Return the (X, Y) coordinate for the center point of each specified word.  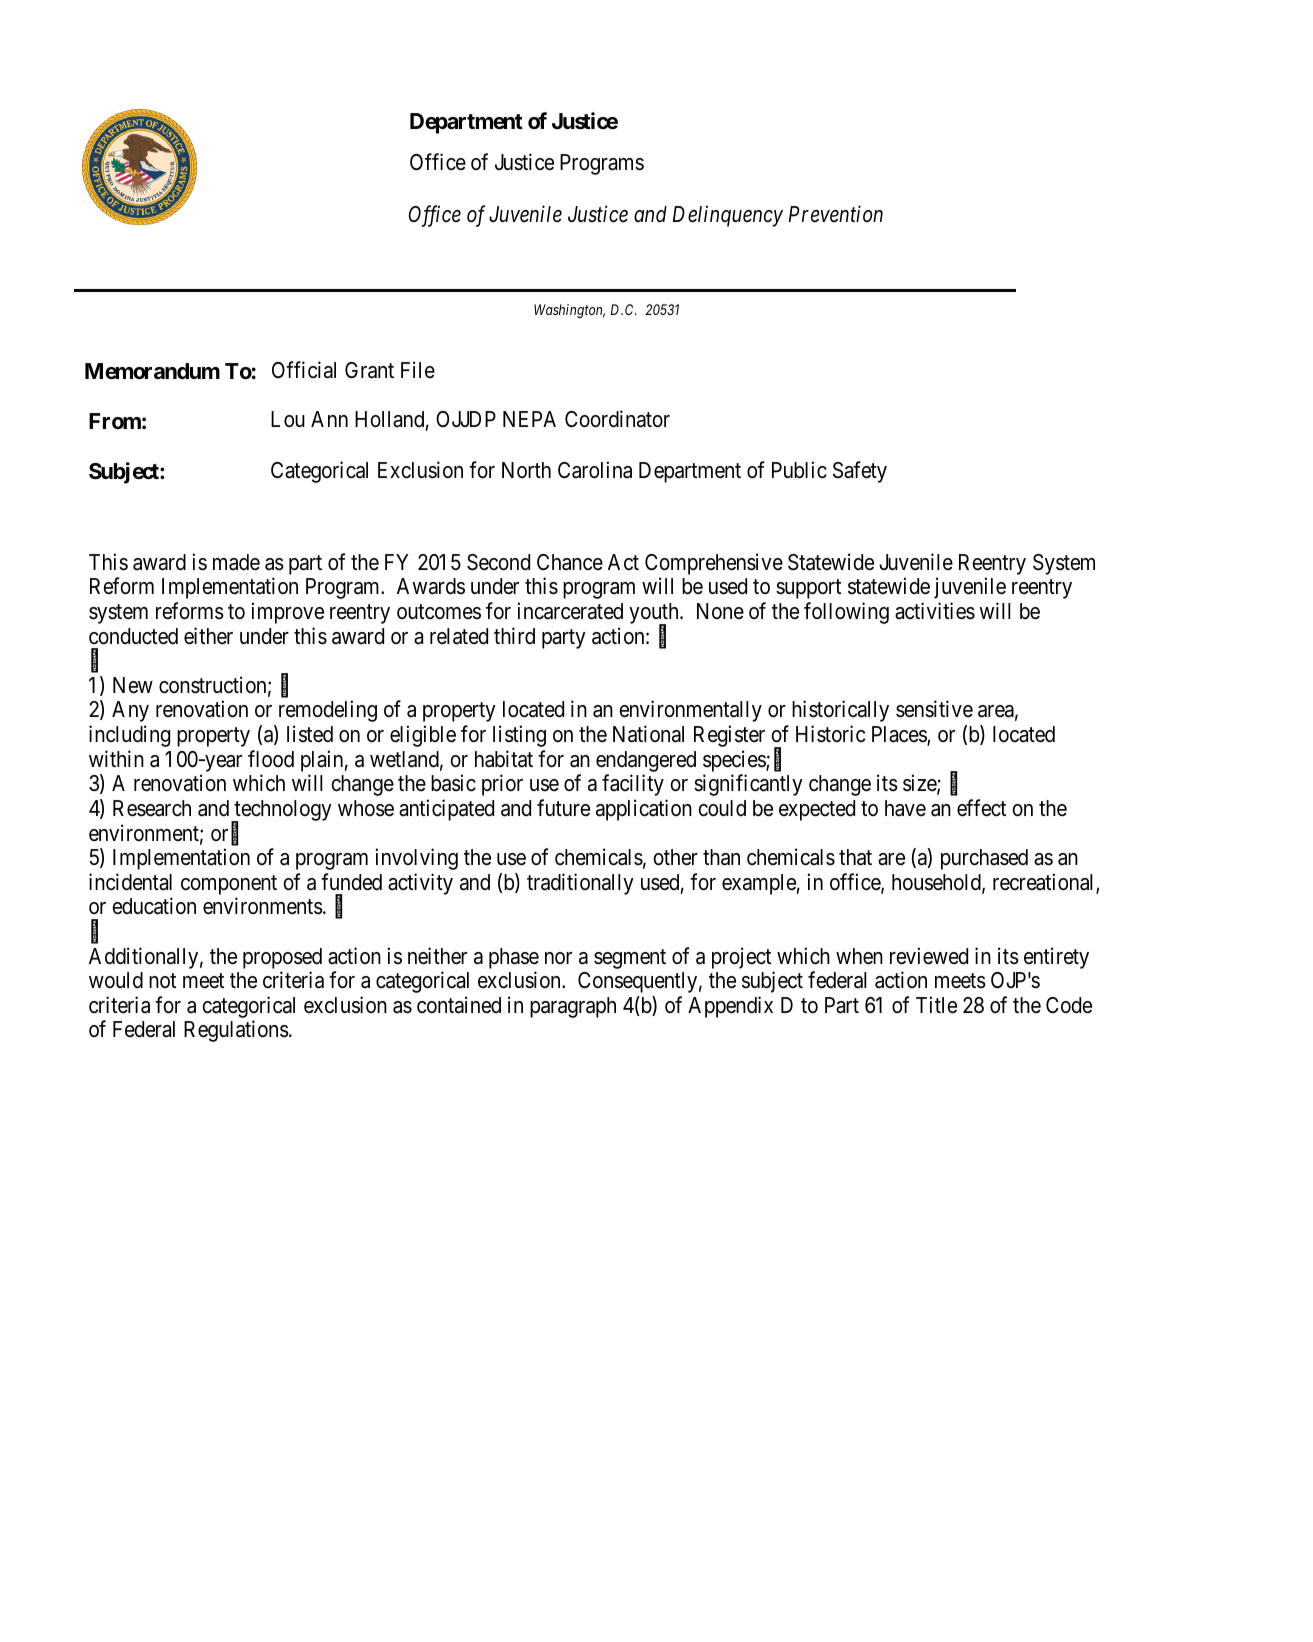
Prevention (836, 214)
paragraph (573, 1007)
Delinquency (728, 216)
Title (936, 1005)
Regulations (236, 1031)
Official (304, 370)
